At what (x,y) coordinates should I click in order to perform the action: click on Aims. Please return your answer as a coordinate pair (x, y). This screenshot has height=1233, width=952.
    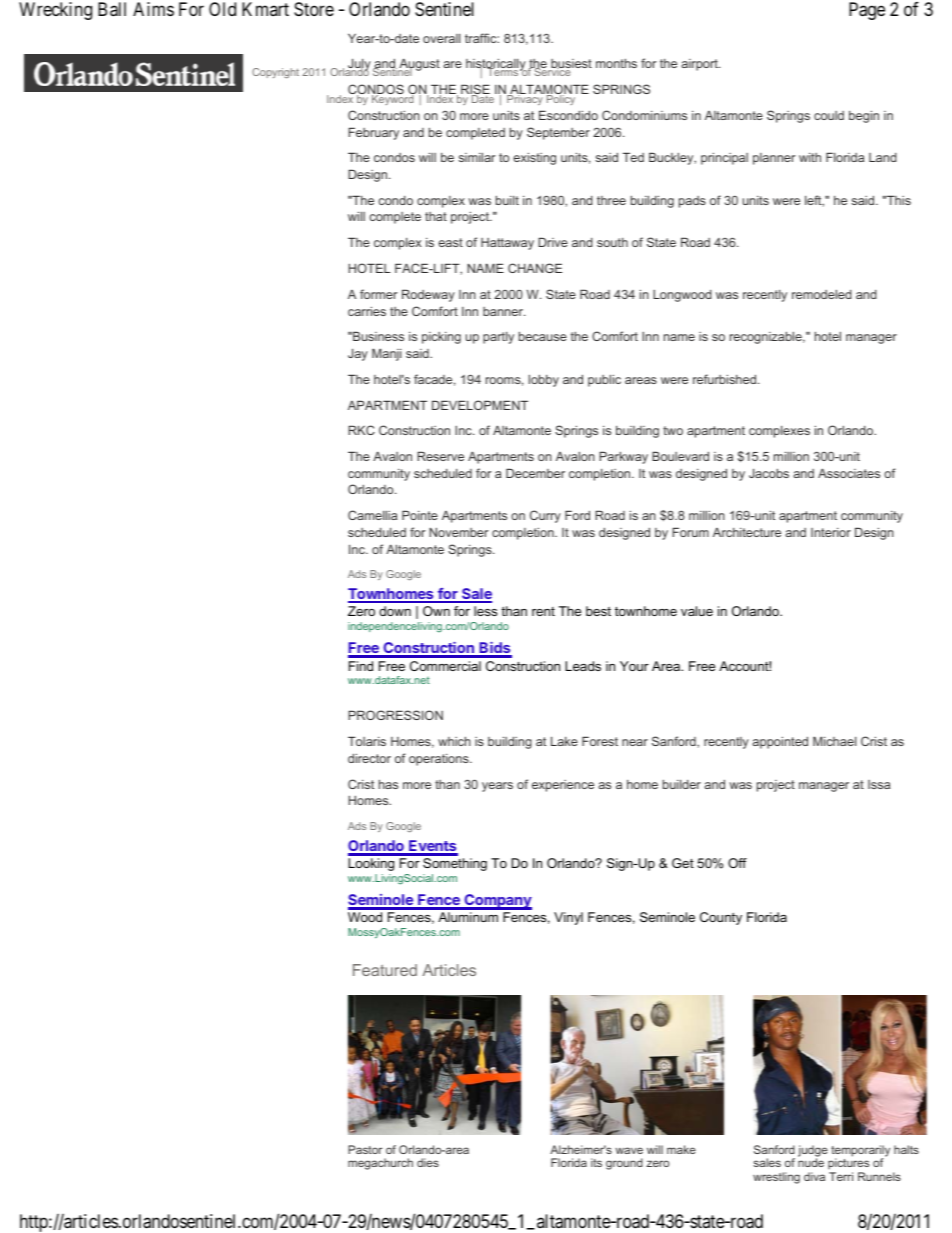
    Looking at the image, I should click on (153, 9).
